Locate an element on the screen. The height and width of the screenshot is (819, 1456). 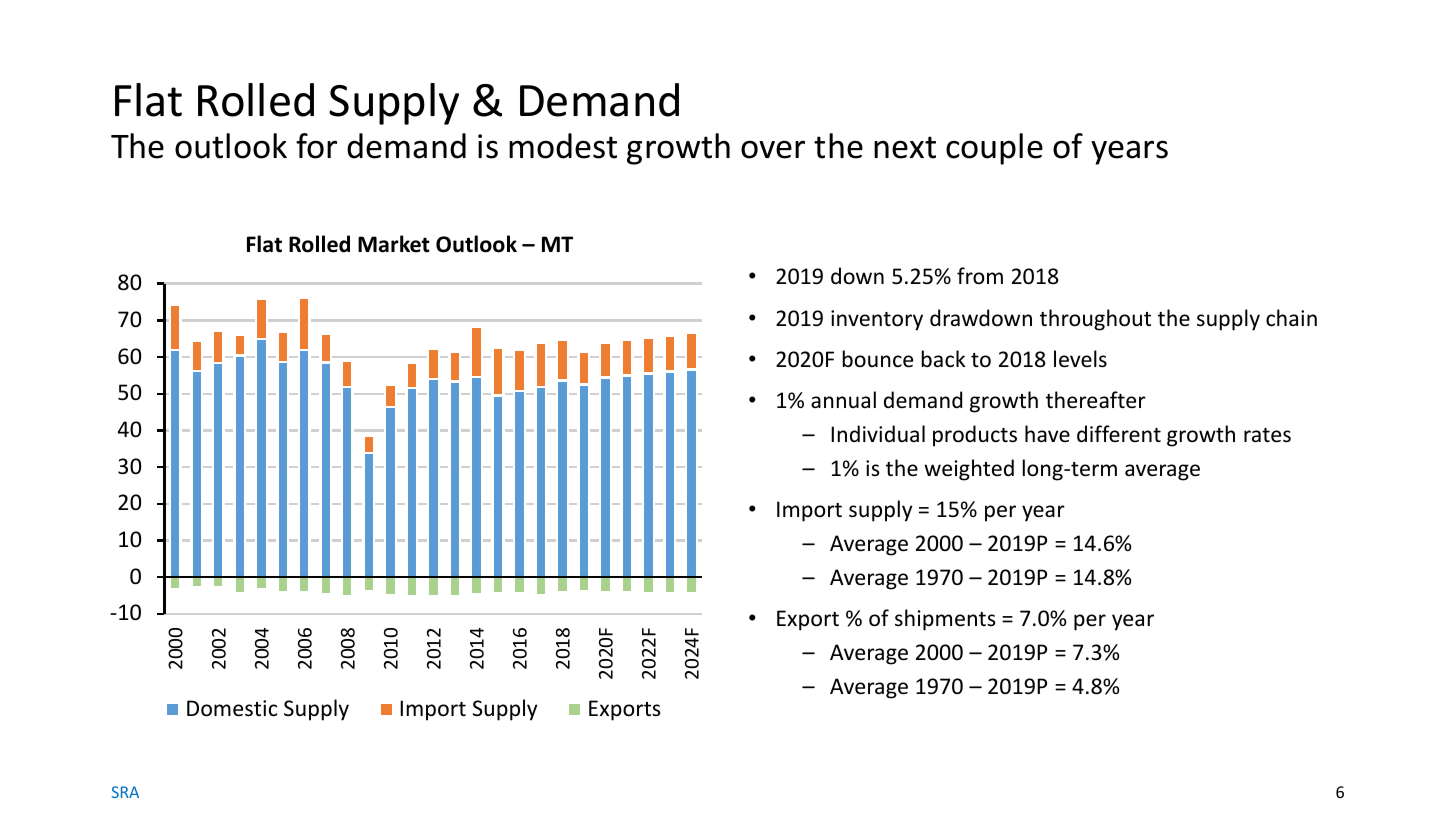
SRA is located at coordinates (125, 792).
